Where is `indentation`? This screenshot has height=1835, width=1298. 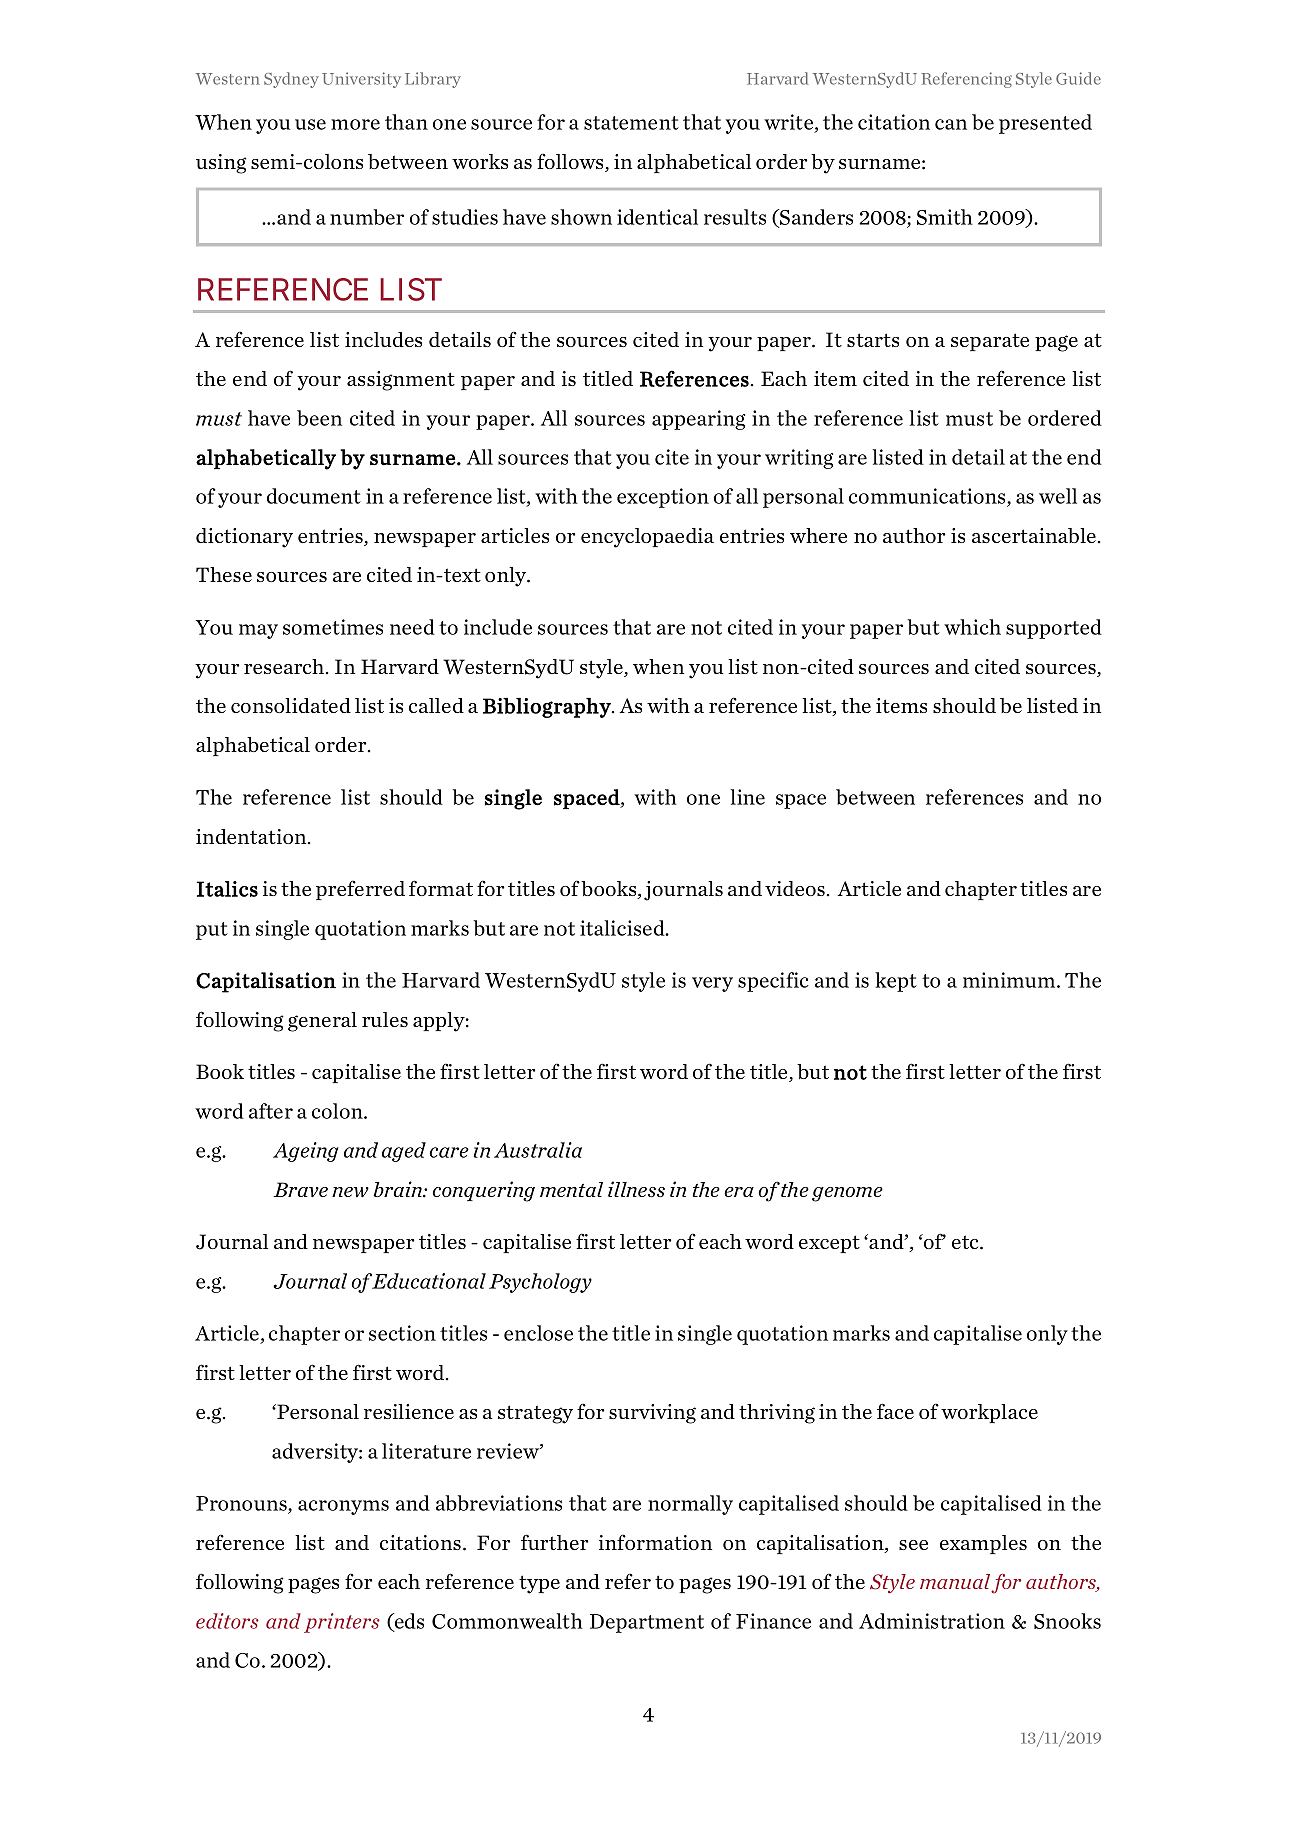
indentation is located at coordinates (252, 836).
